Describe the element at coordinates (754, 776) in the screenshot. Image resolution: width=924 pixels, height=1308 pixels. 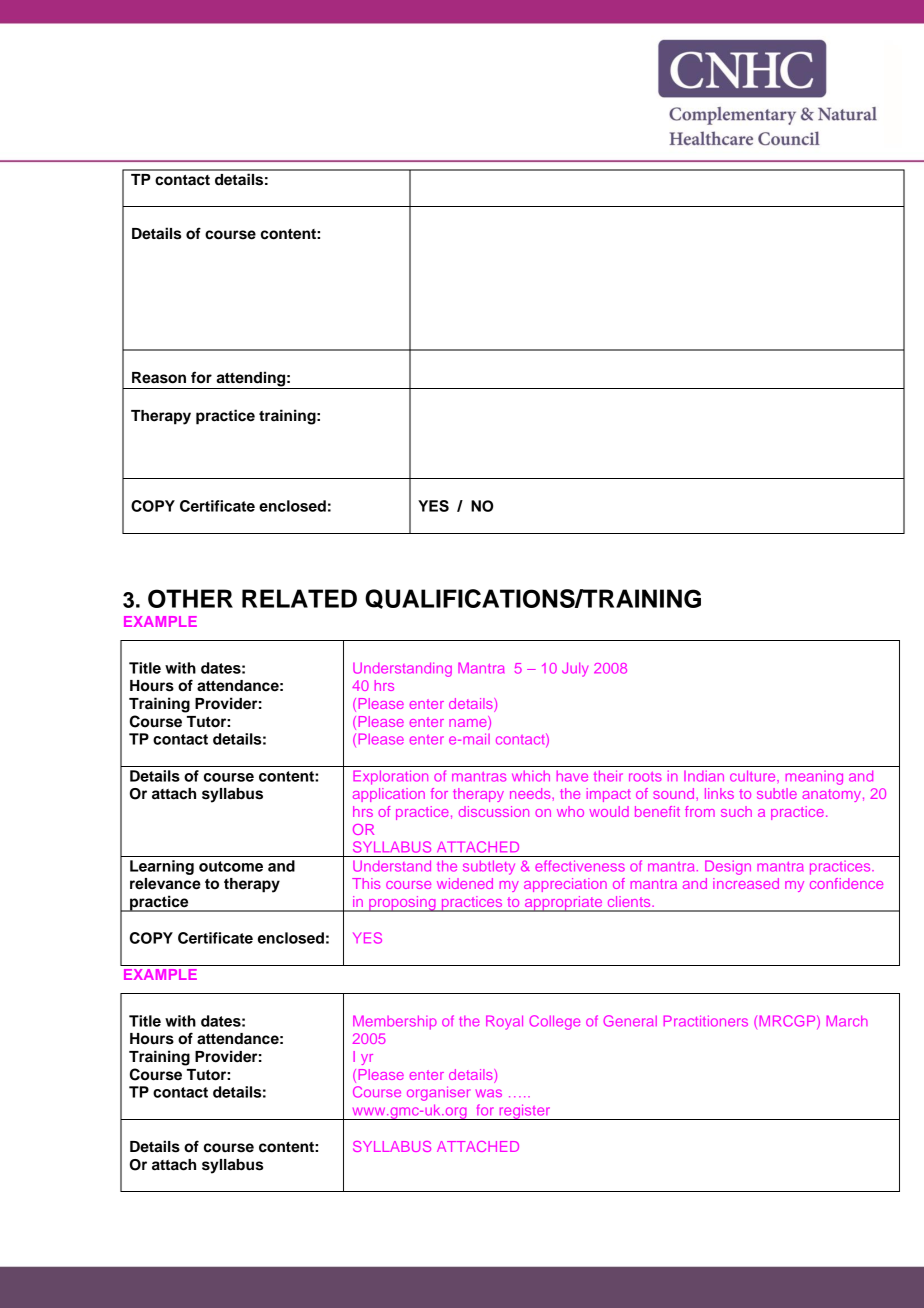
I see `culture` at that location.
